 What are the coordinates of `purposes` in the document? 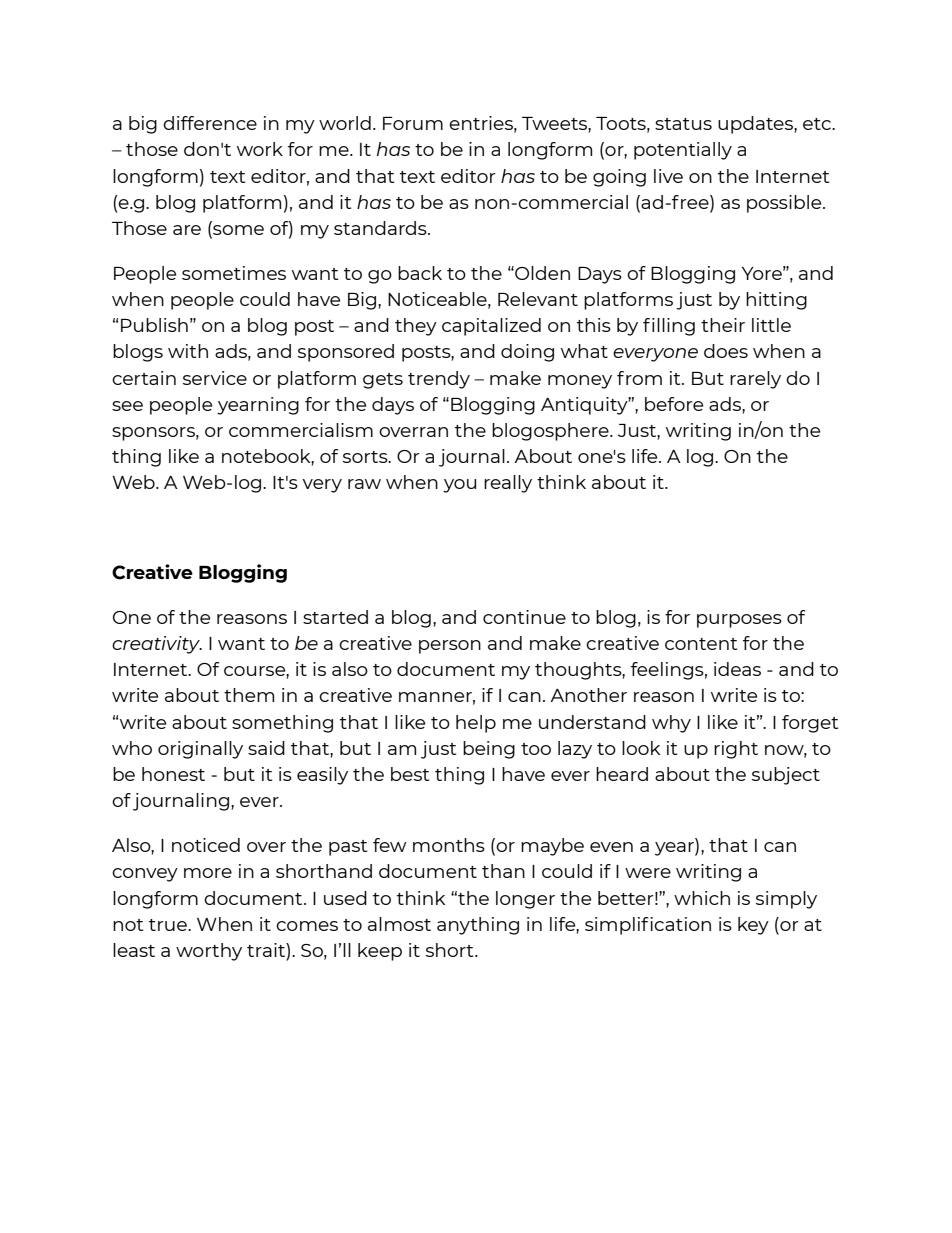 It's located at (739, 621).
